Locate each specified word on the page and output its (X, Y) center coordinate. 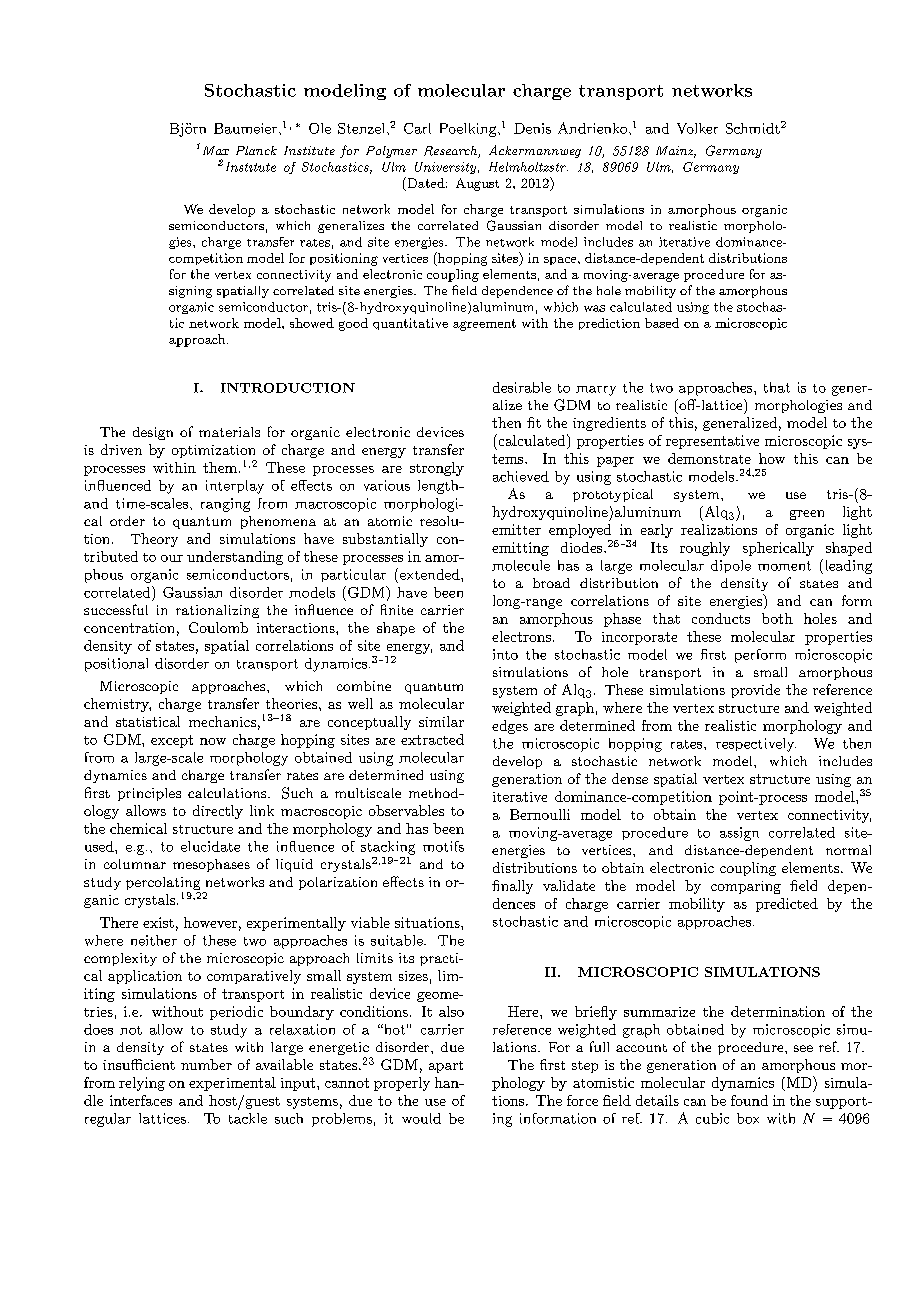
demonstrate (709, 458)
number (206, 1064)
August (477, 184)
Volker (697, 128)
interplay (235, 487)
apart (446, 1067)
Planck (256, 150)
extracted (432, 739)
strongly (437, 469)
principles (149, 794)
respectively (756, 745)
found (749, 1100)
